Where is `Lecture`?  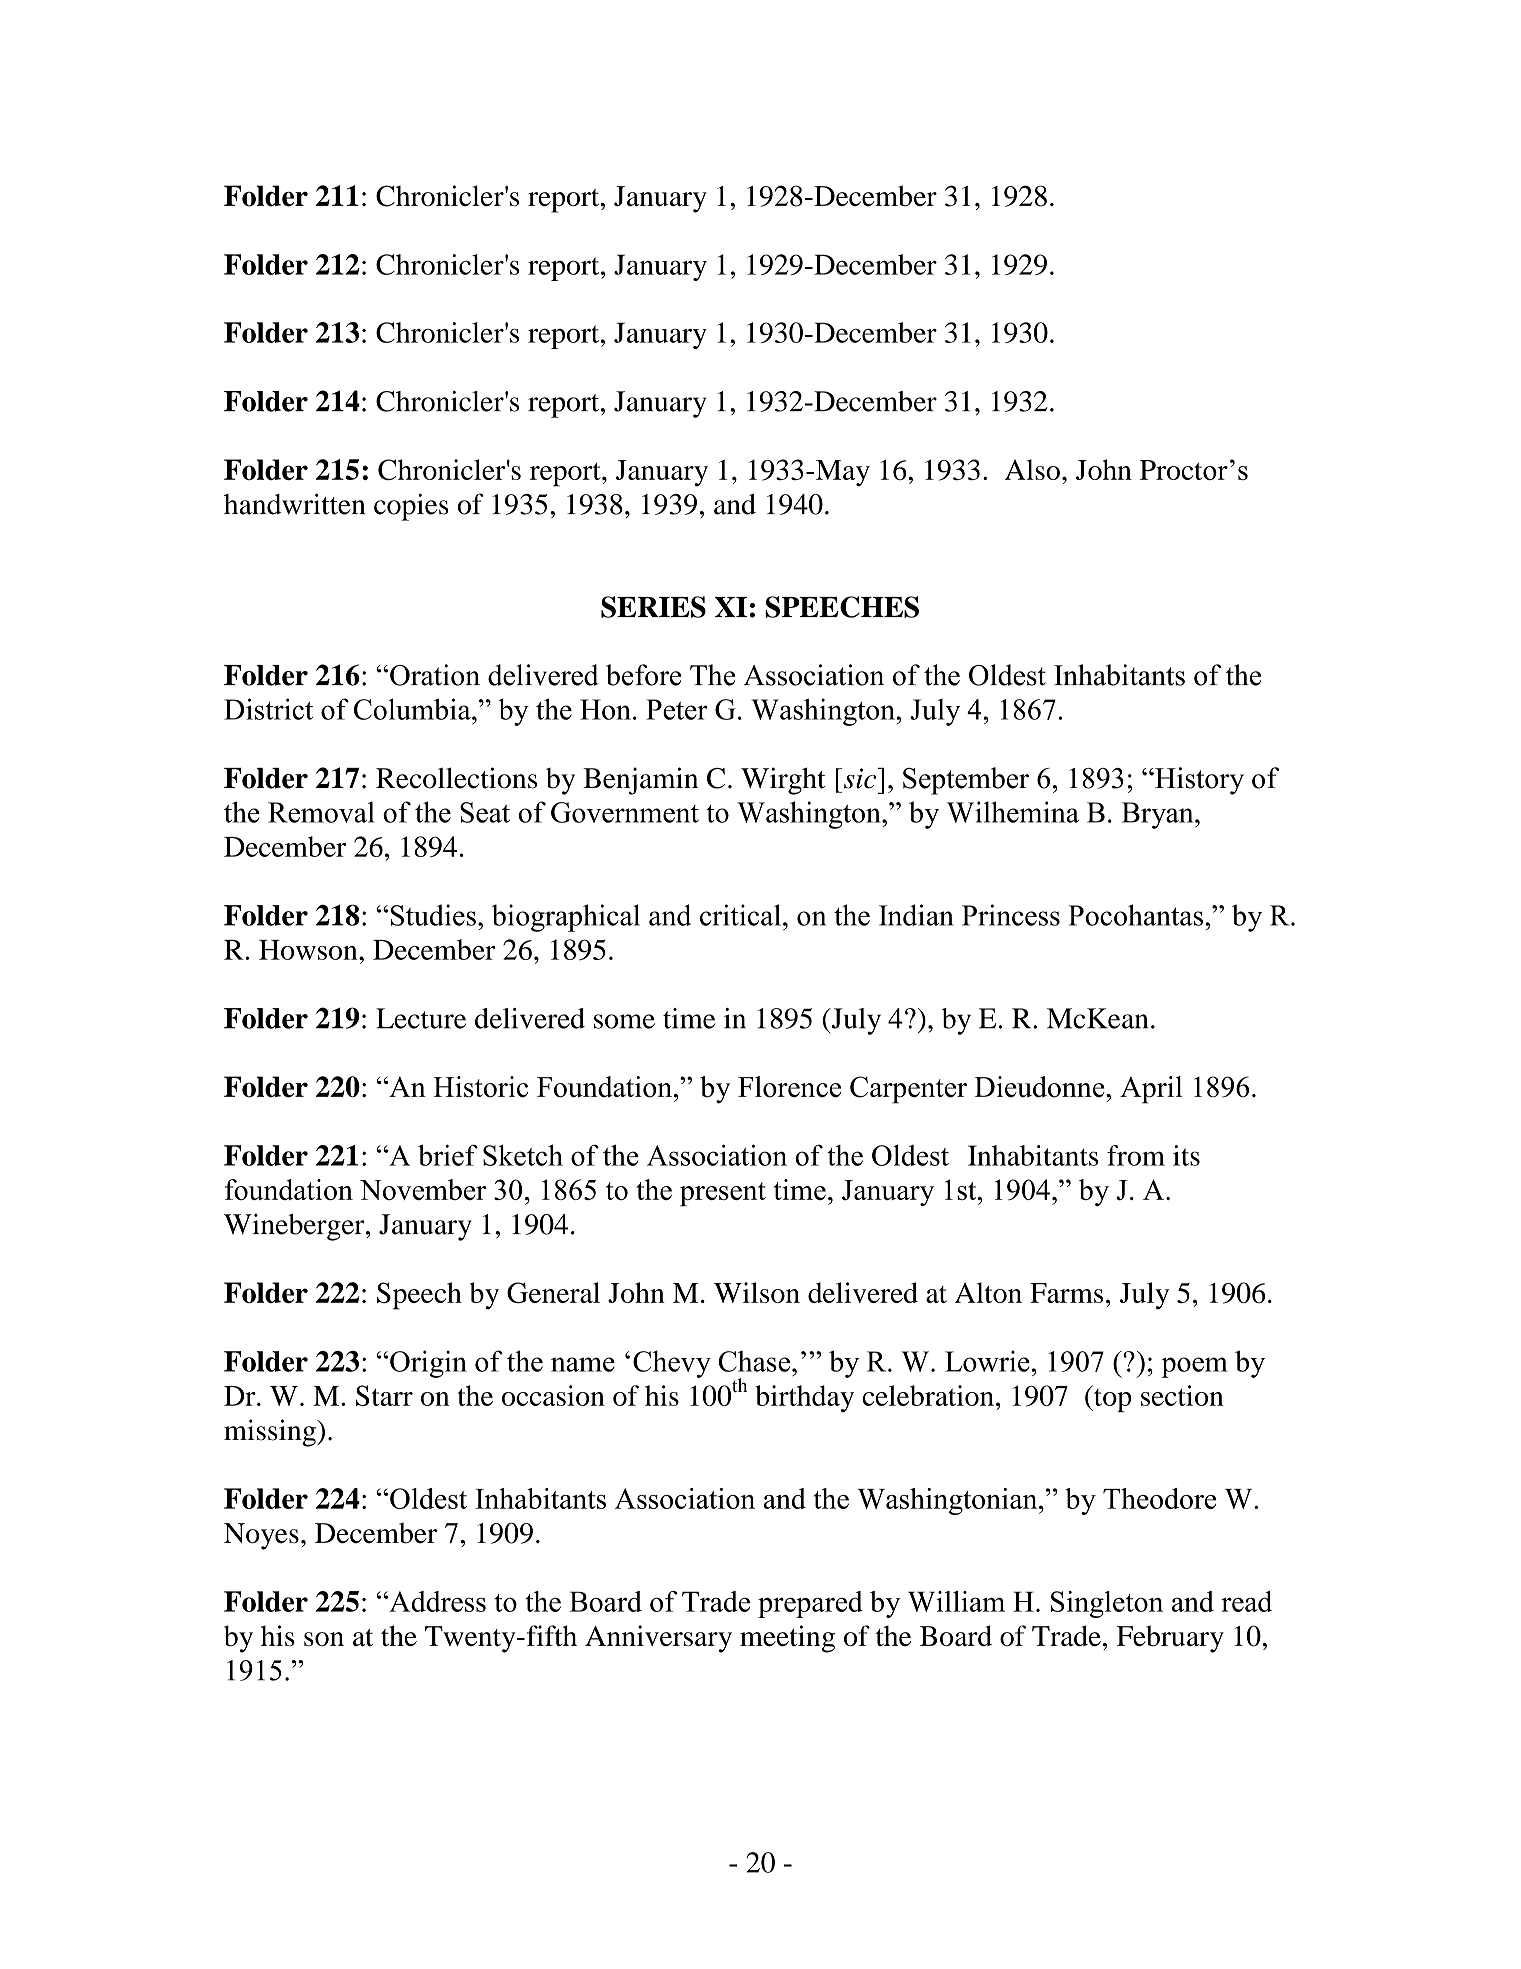 Lecture is located at coordinates (421, 1018).
